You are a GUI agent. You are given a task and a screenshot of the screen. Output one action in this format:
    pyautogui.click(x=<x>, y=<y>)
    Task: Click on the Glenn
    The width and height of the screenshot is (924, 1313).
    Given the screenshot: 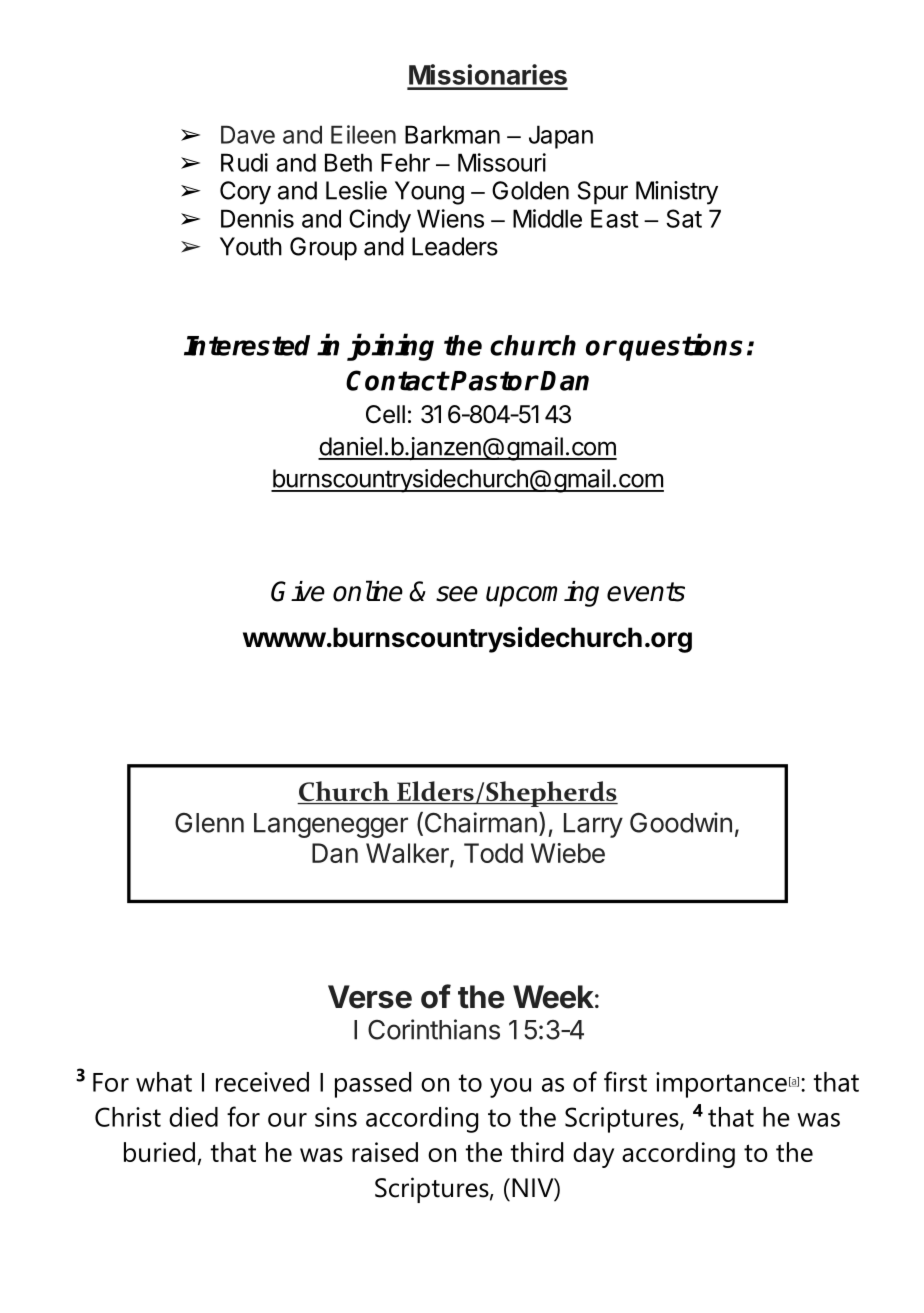 What is the action you would take?
    pyautogui.click(x=209, y=823)
